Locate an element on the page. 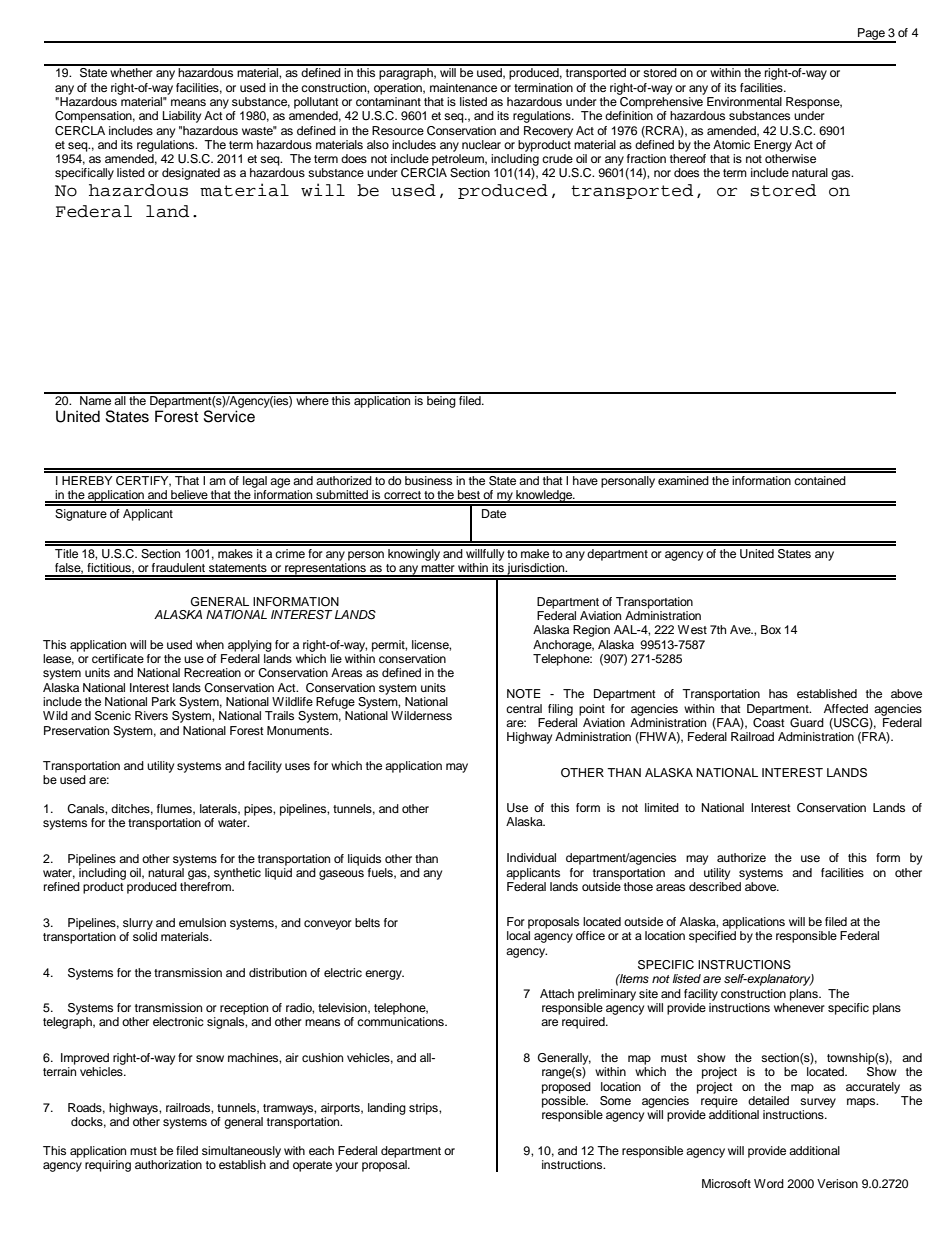 This page has width=952, height=1233. Service is located at coordinates (229, 416).
